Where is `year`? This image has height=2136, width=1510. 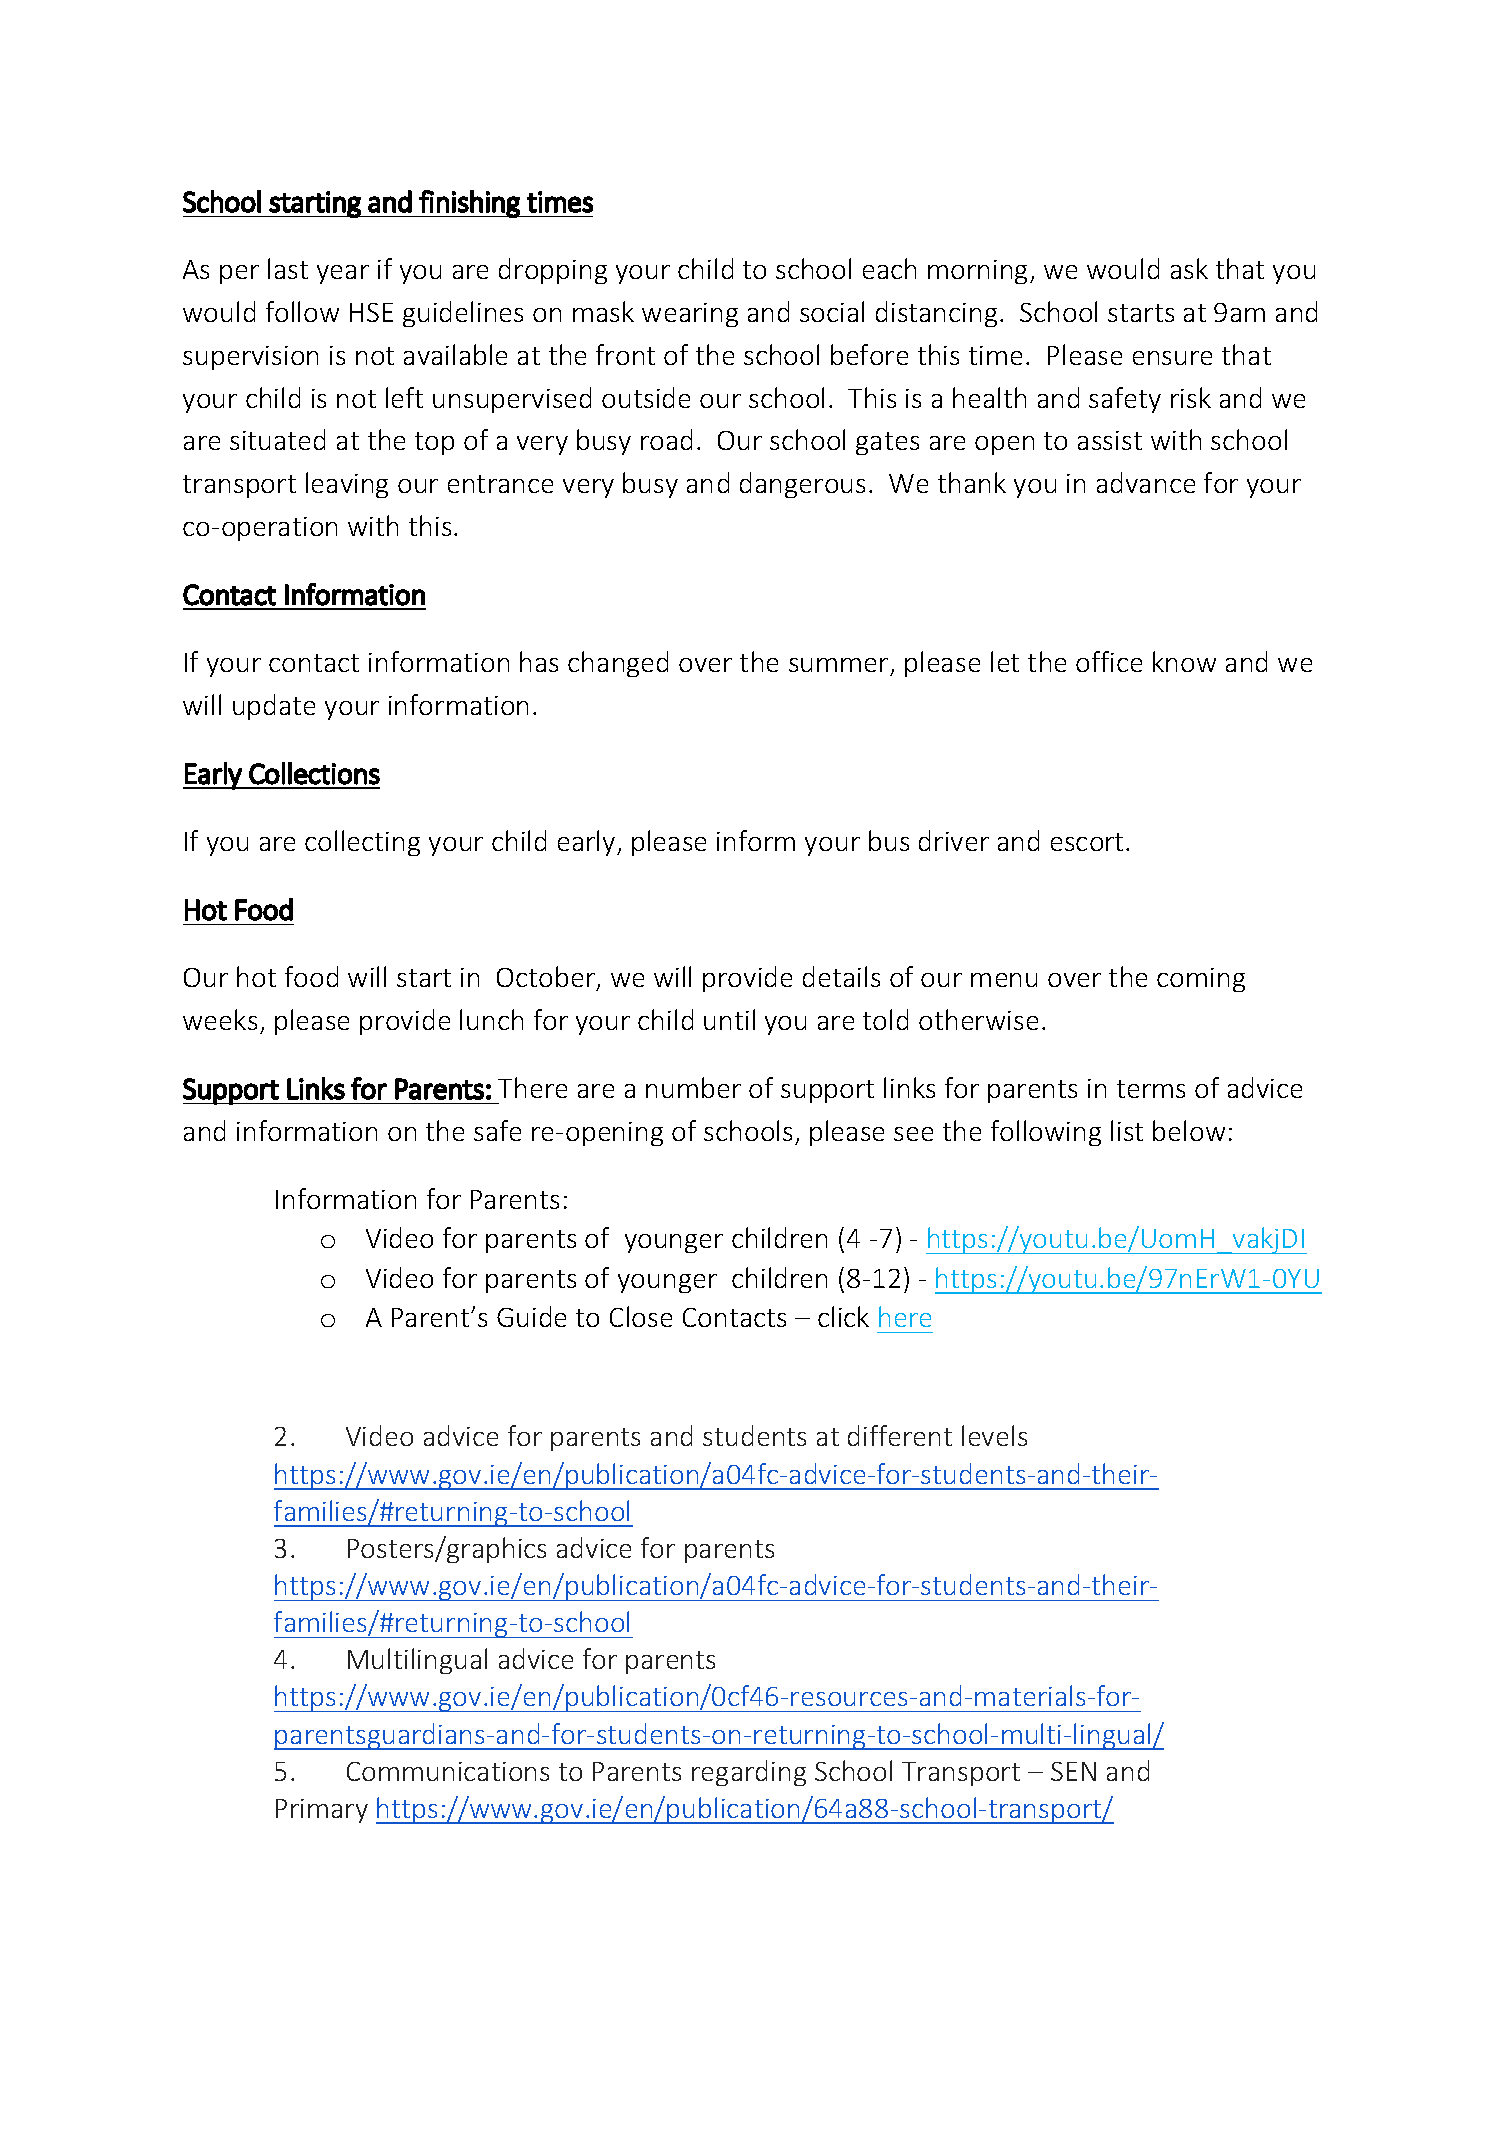
year is located at coordinates (343, 274).
